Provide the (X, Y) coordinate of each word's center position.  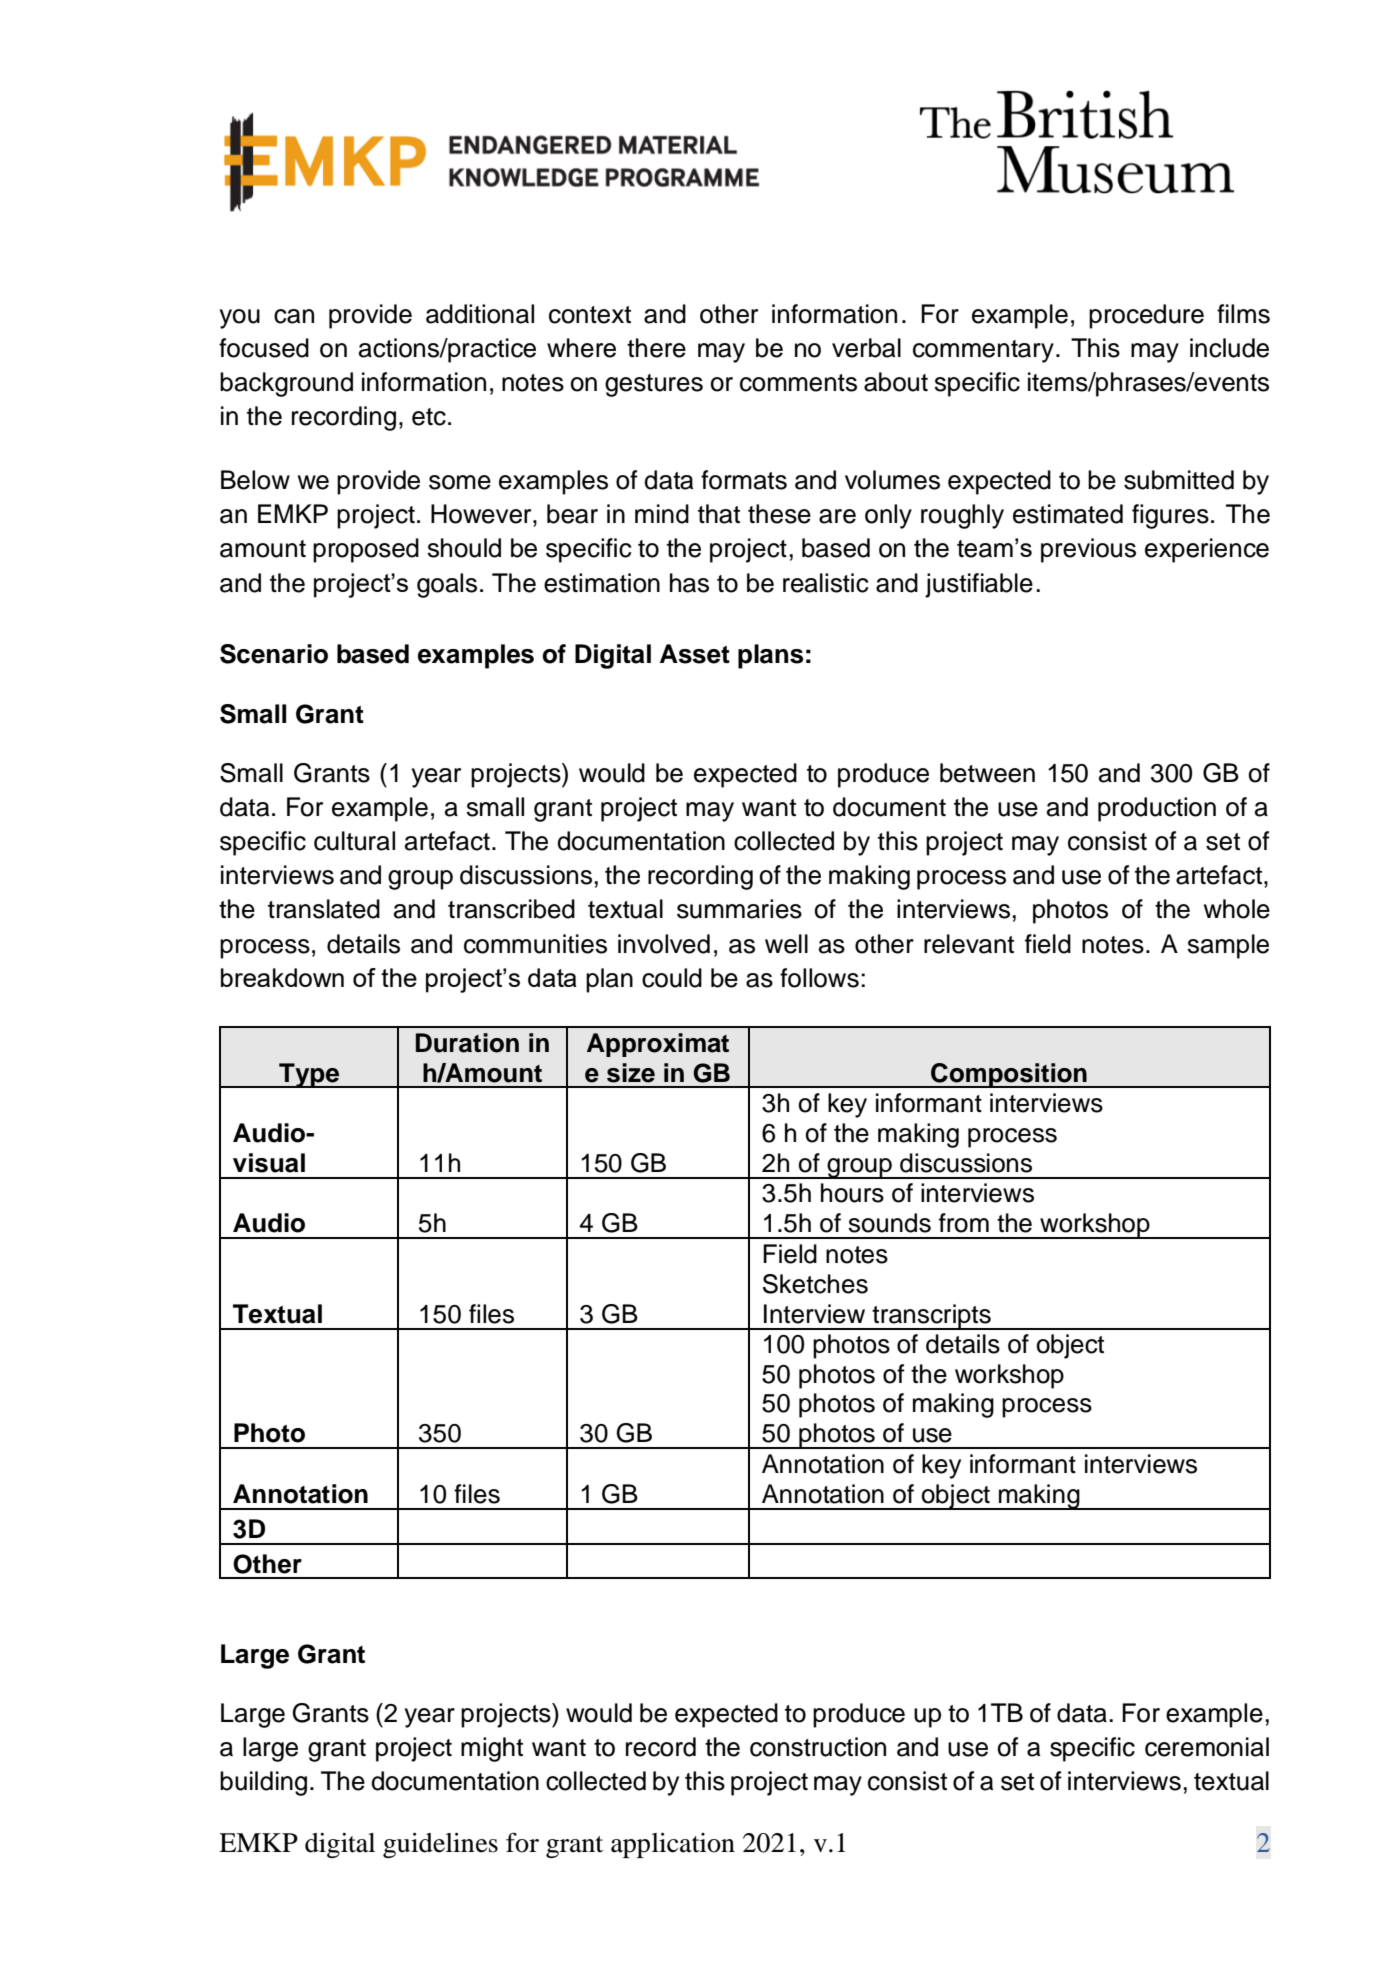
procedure (1146, 316)
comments (798, 383)
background (286, 384)
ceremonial (1207, 1747)
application (673, 1845)
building (263, 1783)
